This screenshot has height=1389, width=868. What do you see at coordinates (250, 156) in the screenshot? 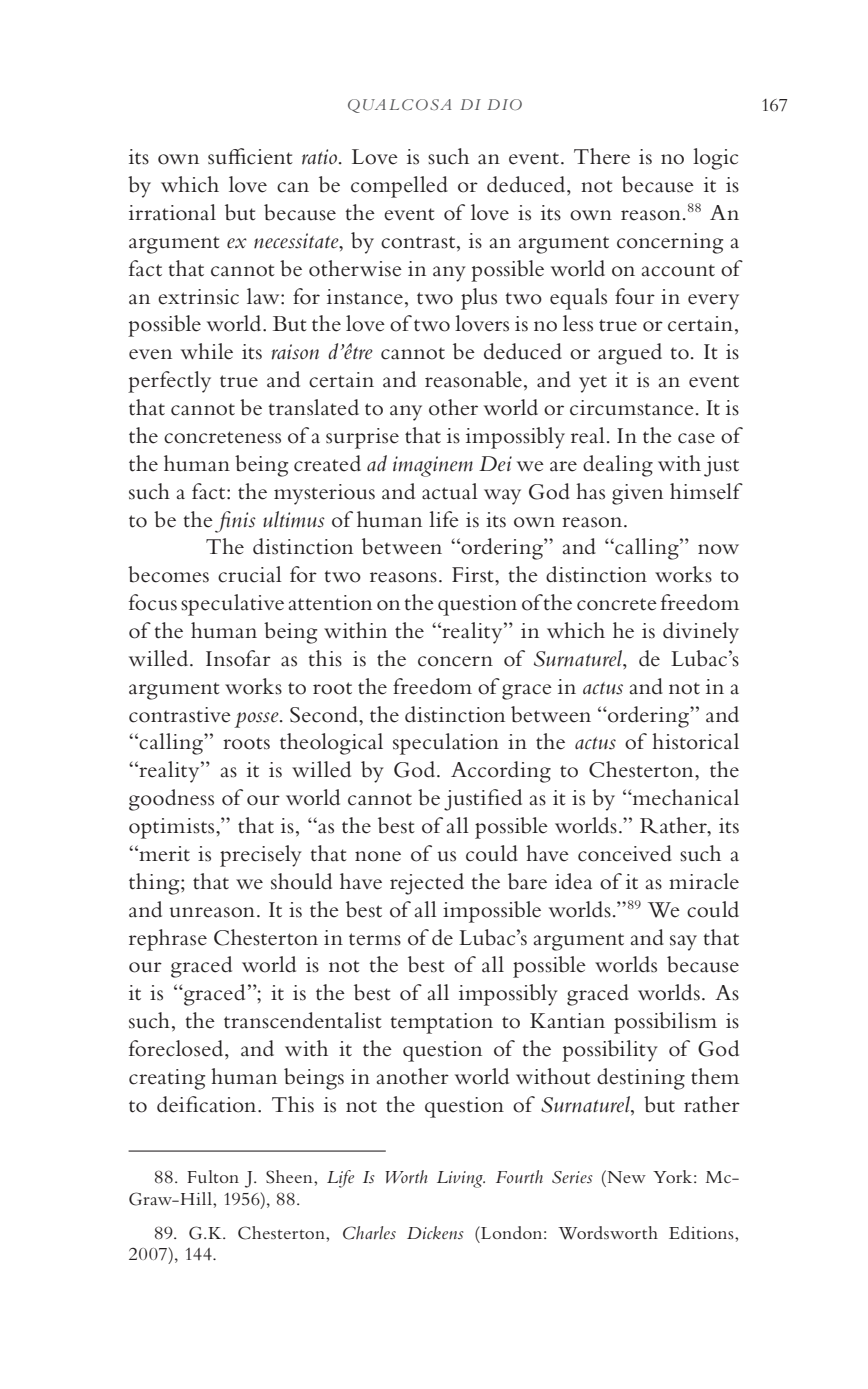
I see `sufficient` at bounding box center [250, 156].
